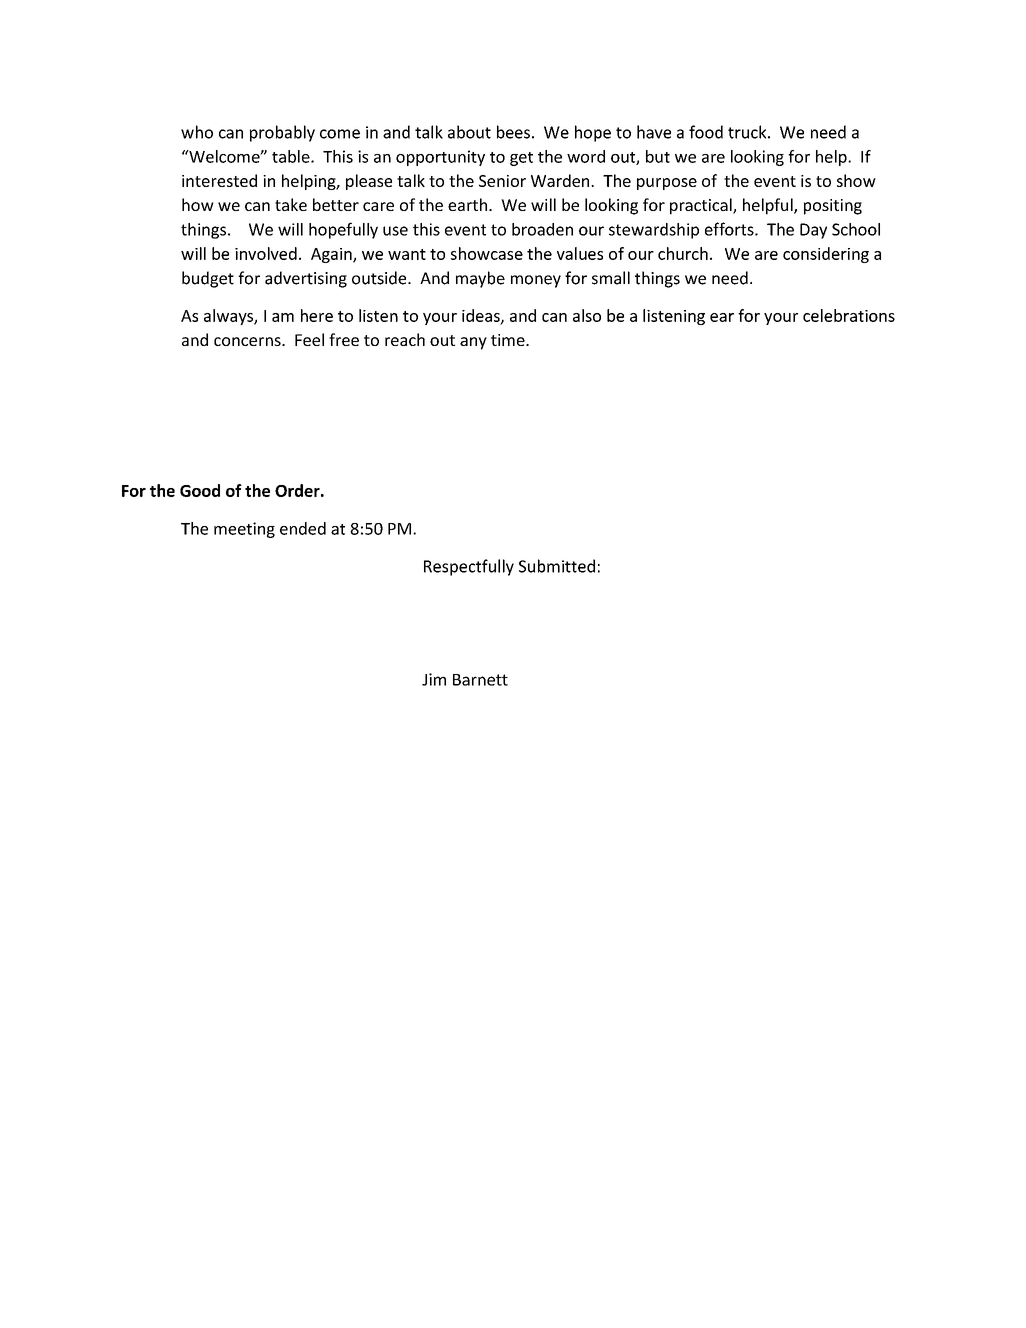 Image resolution: width=1026 pixels, height=1328 pixels. Describe the element at coordinates (557, 566) in the screenshot. I see `Submitted` at that location.
